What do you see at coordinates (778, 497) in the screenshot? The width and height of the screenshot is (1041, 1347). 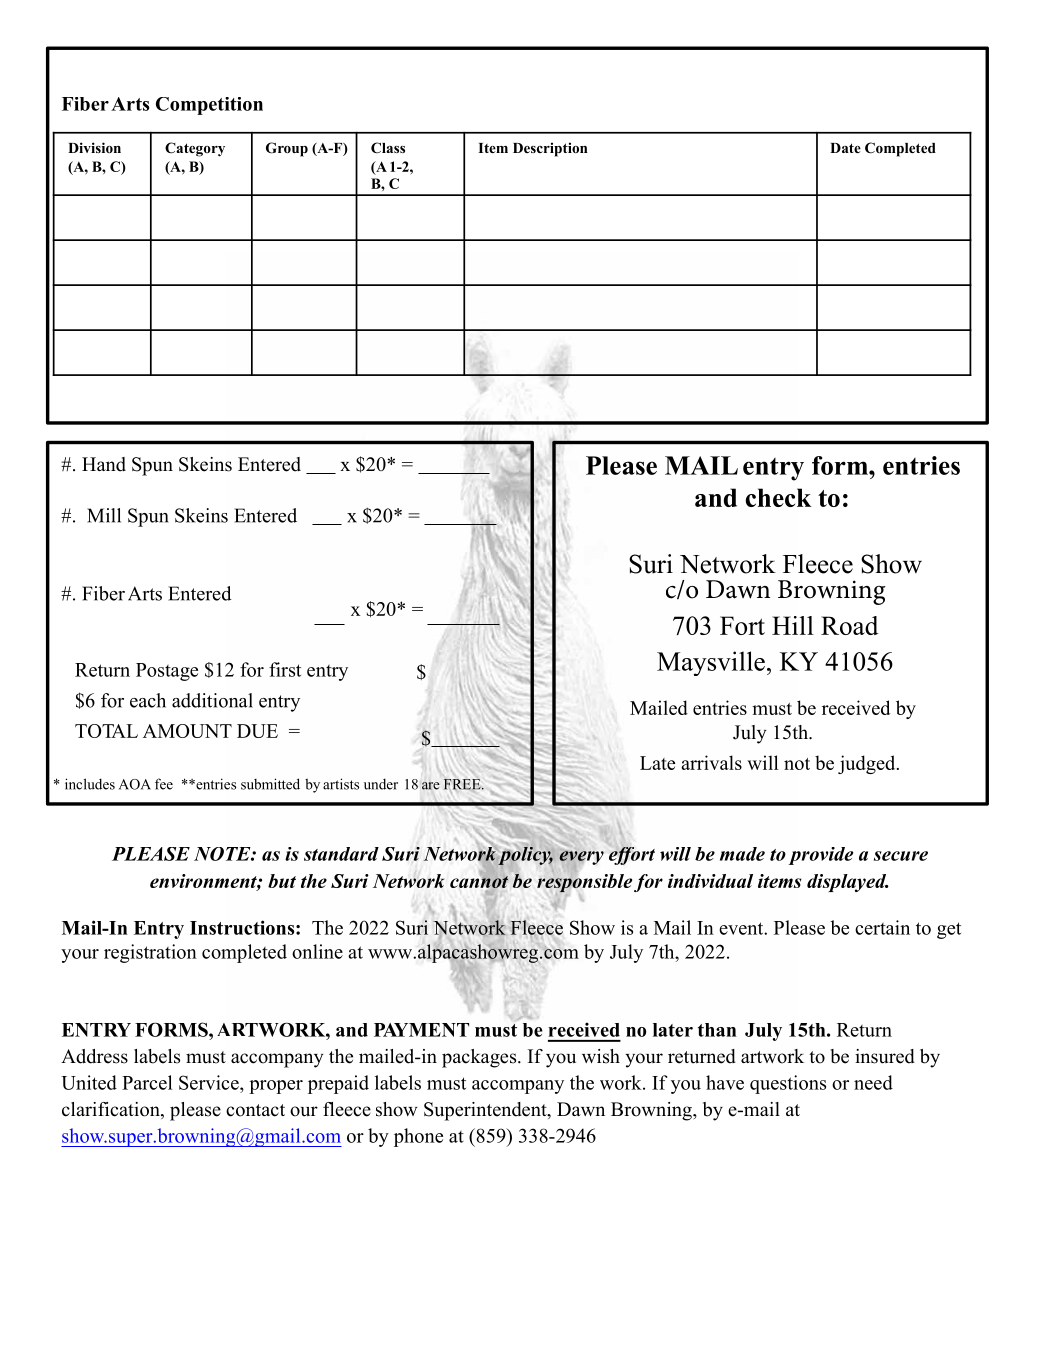 I see `check` at bounding box center [778, 497].
